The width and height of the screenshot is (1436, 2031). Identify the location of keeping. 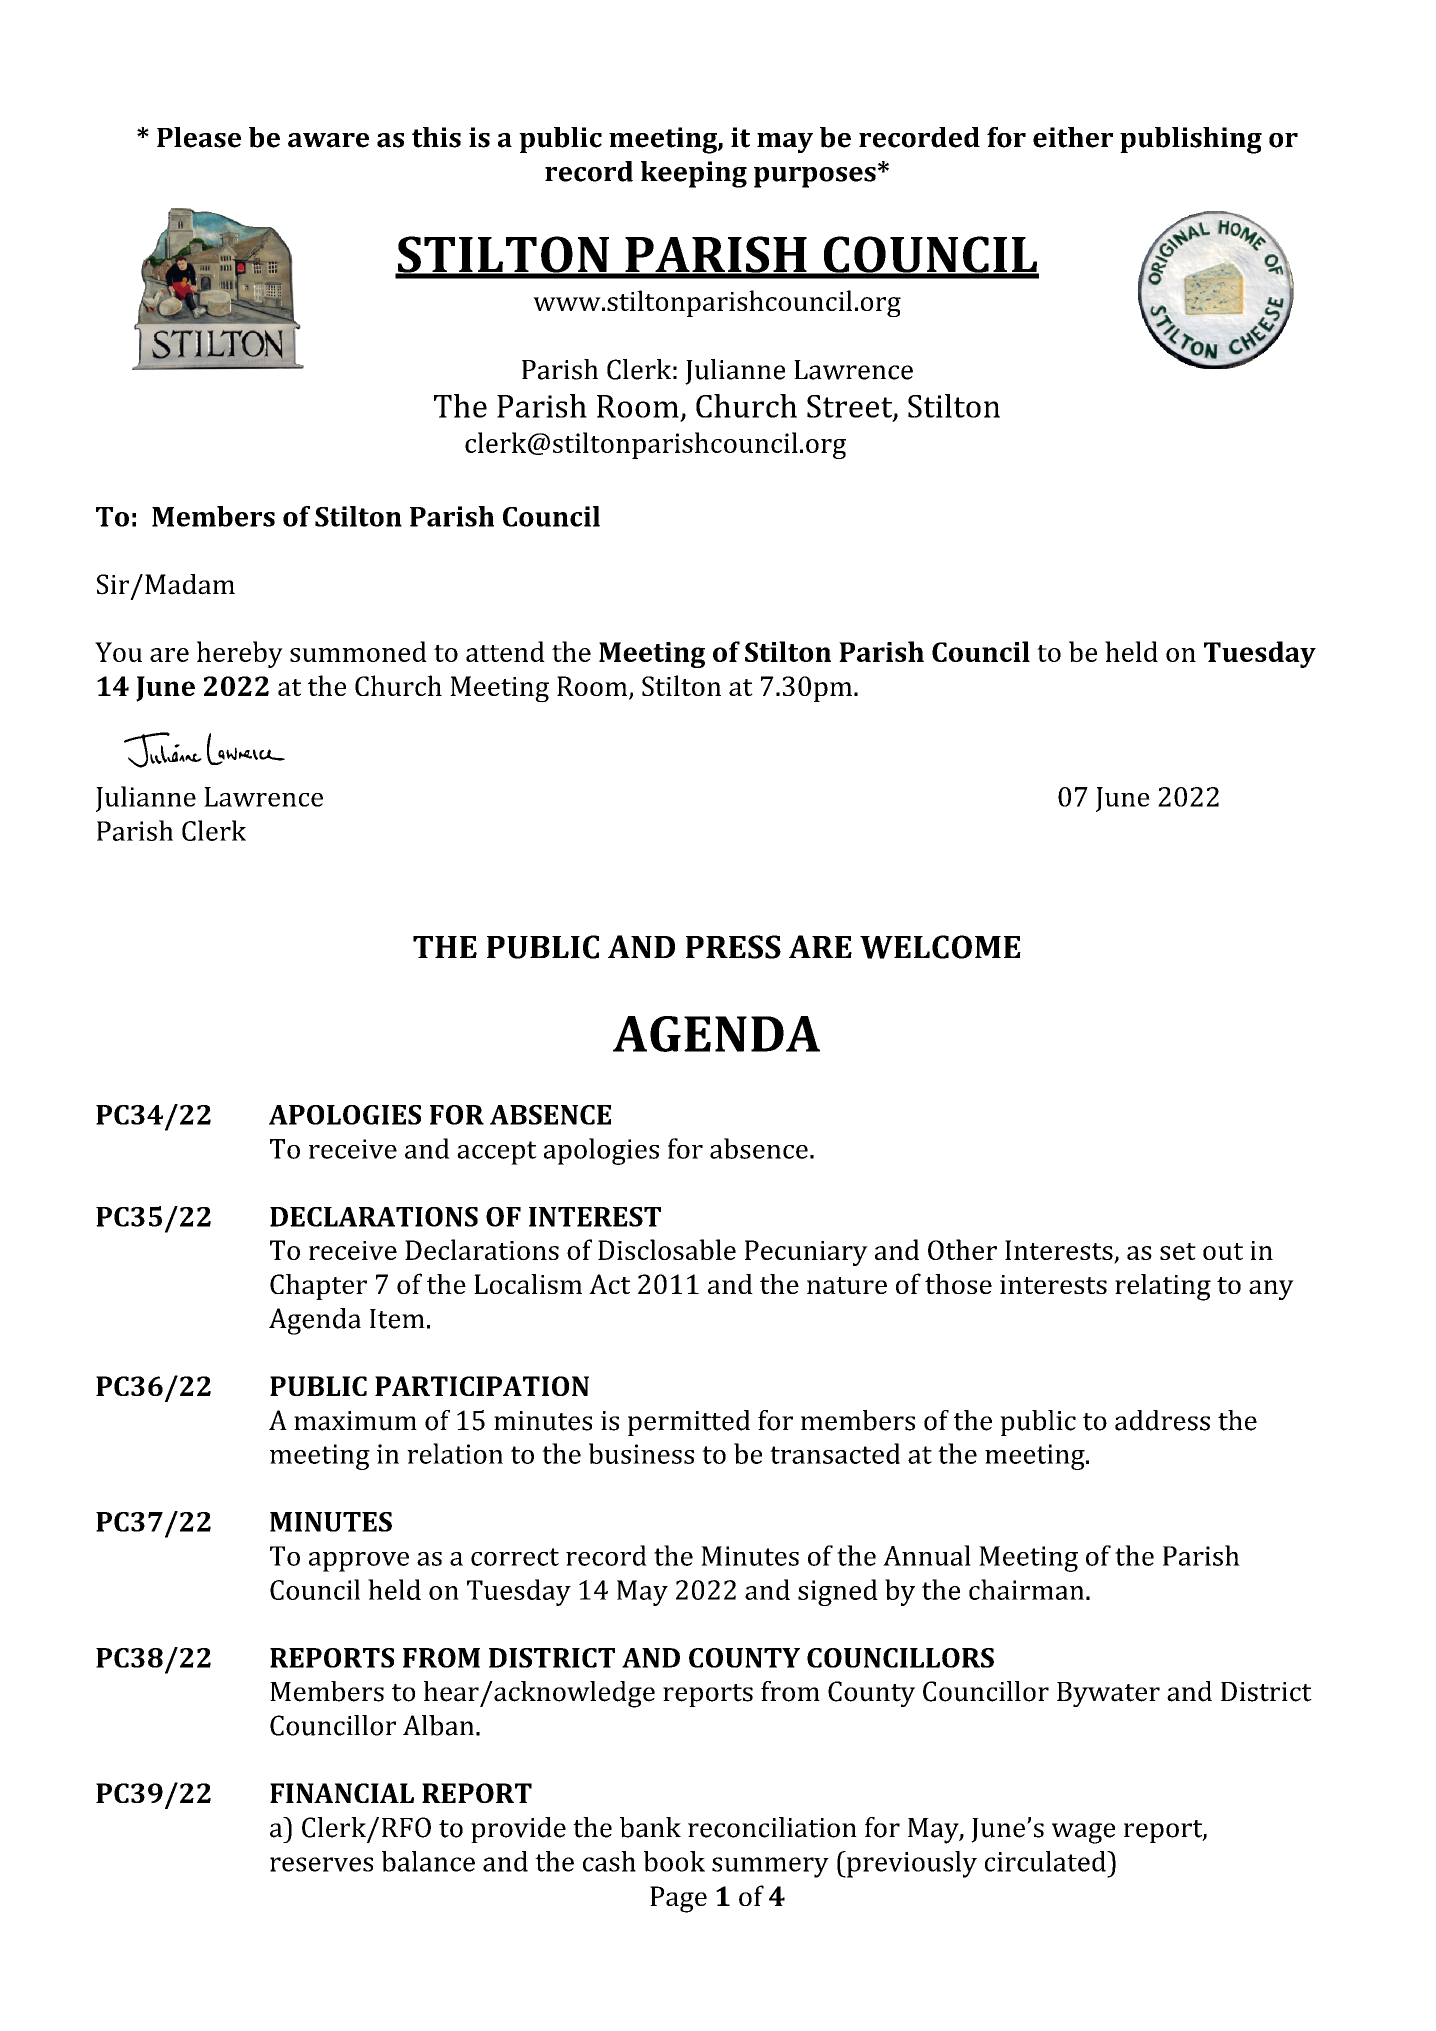
(694, 174).
